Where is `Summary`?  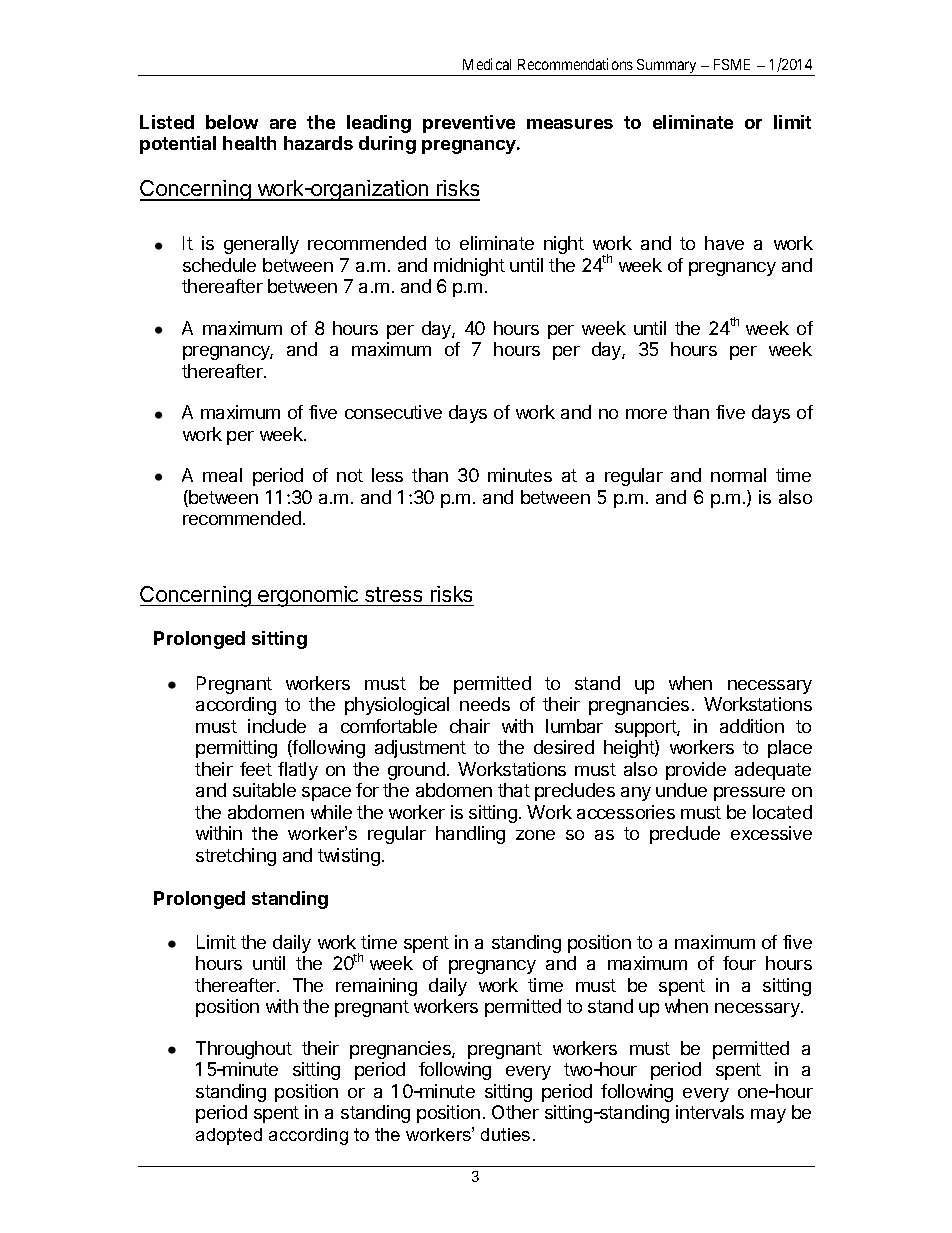
Summary is located at coordinates (667, 67).
